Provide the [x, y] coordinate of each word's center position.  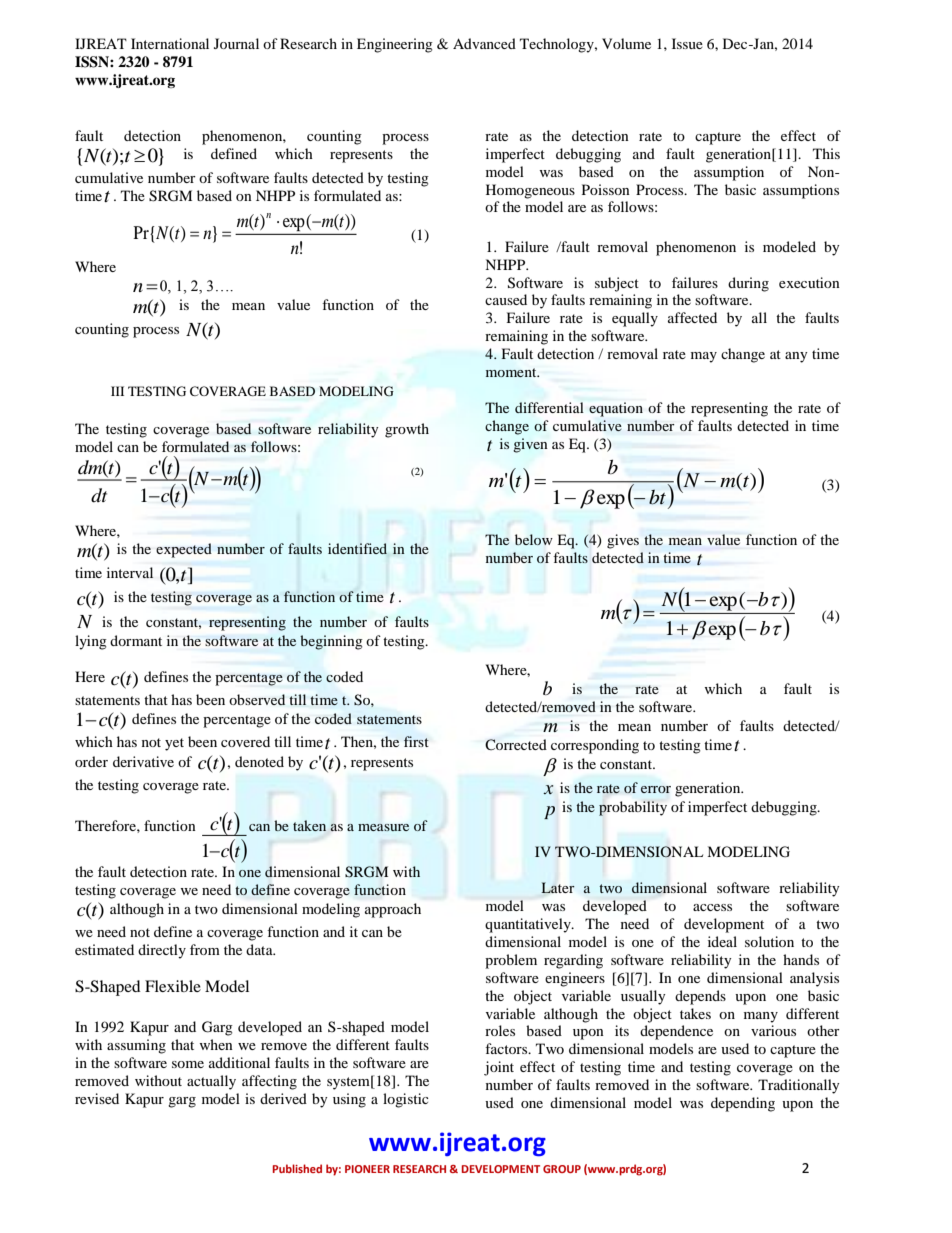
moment [512, 372]
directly [162, 951]
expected [184, 550]
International [170, 43]
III [117, 391]
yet [174, 744]
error [656, 789]
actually [211, 1082]
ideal [722, 941]
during [748, 284]
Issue [687, 43]
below [534, 539]
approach [393, 910]
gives [623, 541]
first [416, 741]
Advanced [484, 43]
